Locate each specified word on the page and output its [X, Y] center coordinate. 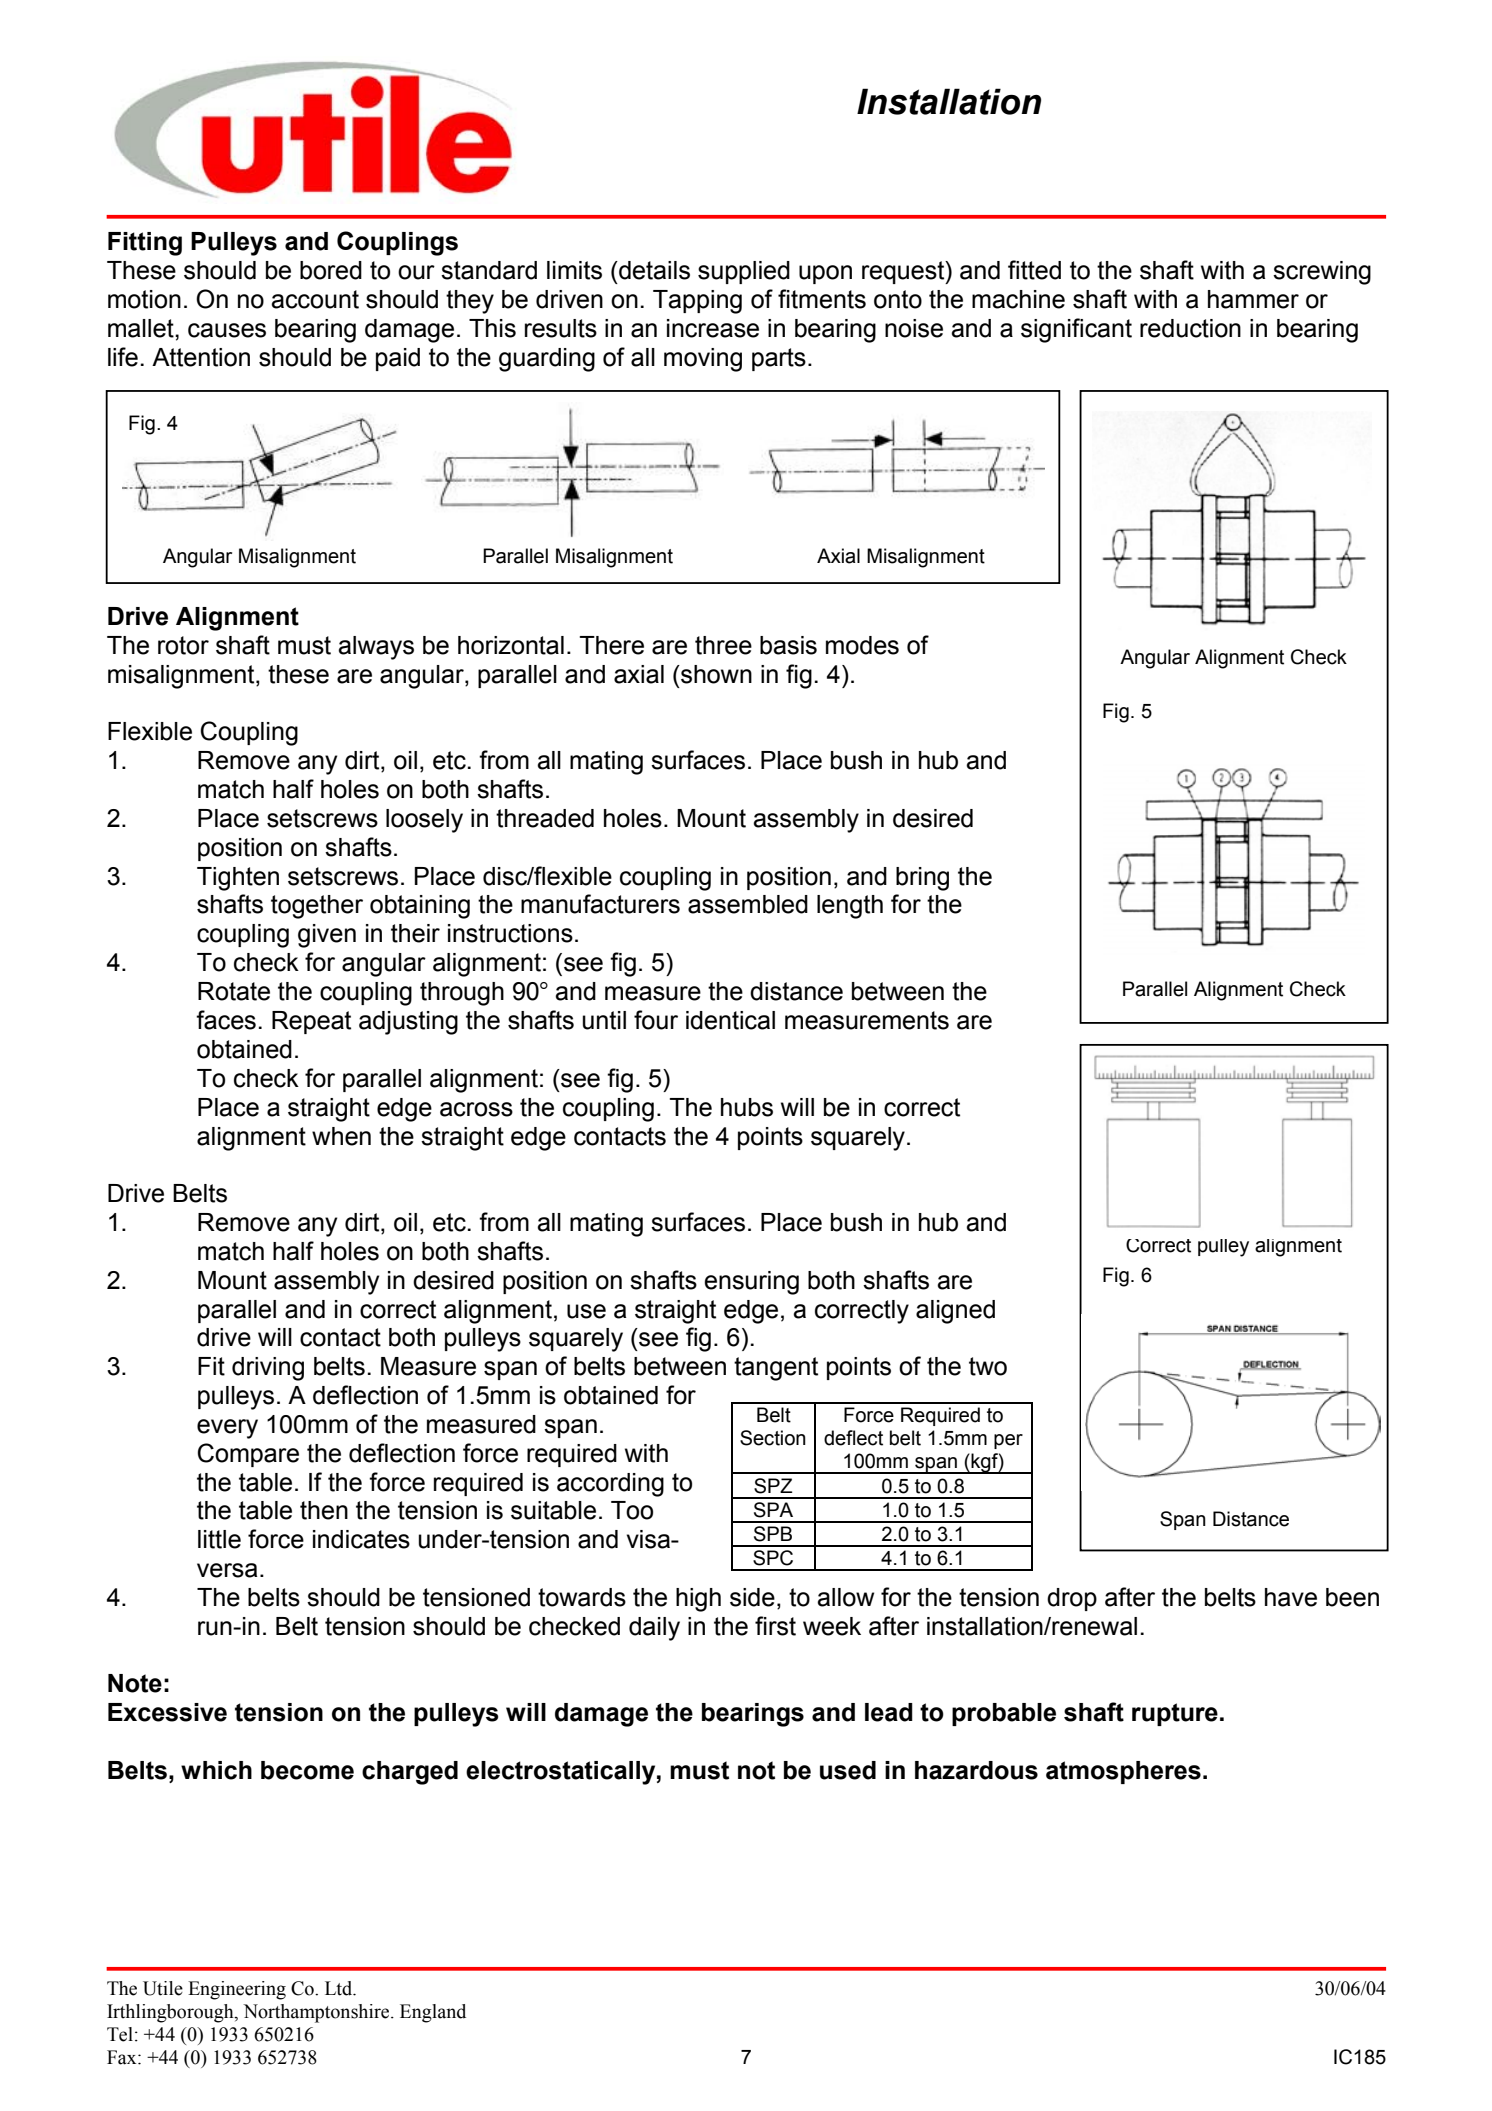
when [341, 1136]
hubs [747, 1107]
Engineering [237, 1990]
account [315, 299]
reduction [1190, 328]
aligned [955, 1312]
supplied [744, 272]
